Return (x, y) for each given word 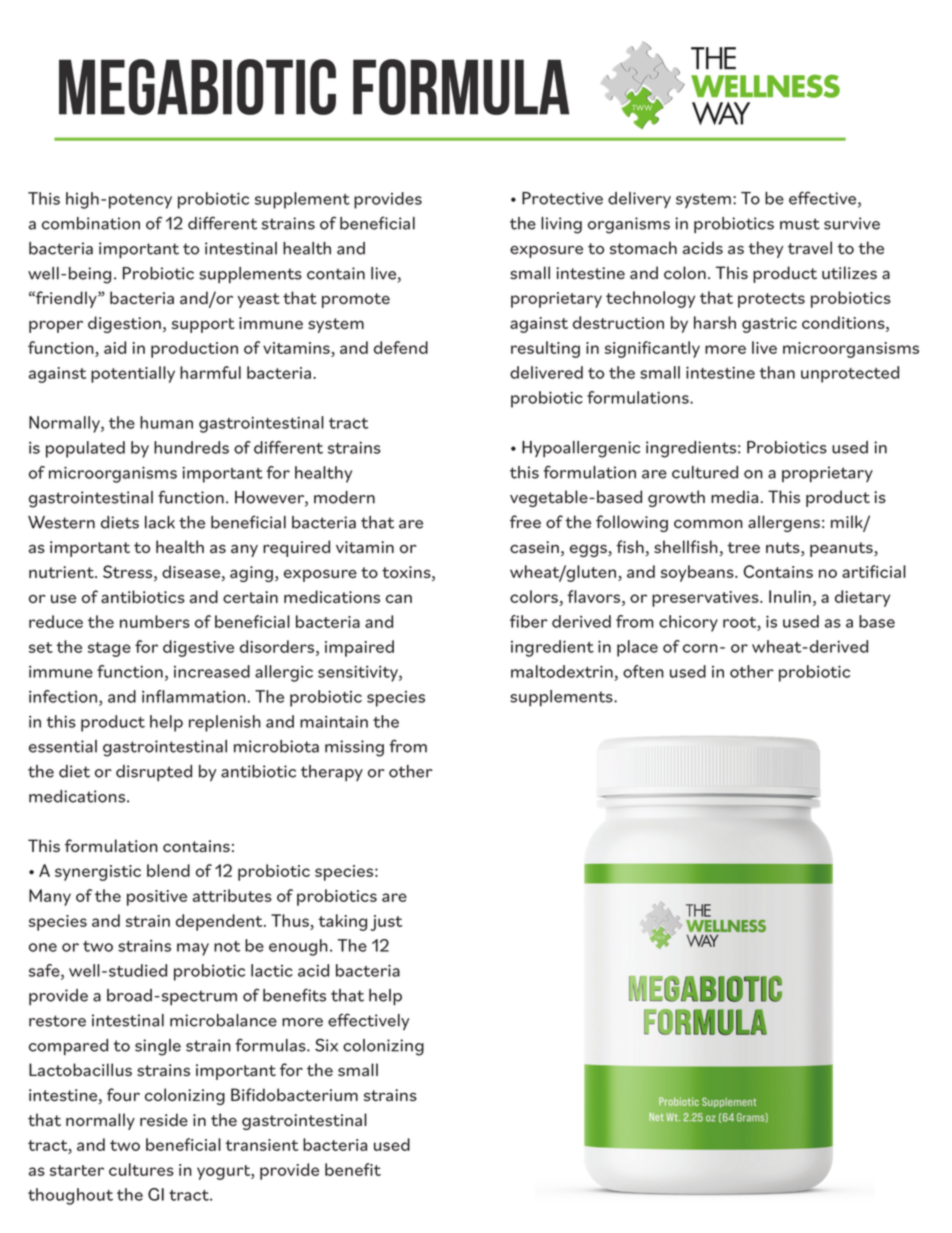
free (525, 521)
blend (168, 870)
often (643, 671)
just (386, 923)
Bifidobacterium (294, 1094)
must (800, 224)
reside (164, 1119)
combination (91, 223)
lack (160, 522)
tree (743, 547)
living (561, 225)
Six (326, 1045)
